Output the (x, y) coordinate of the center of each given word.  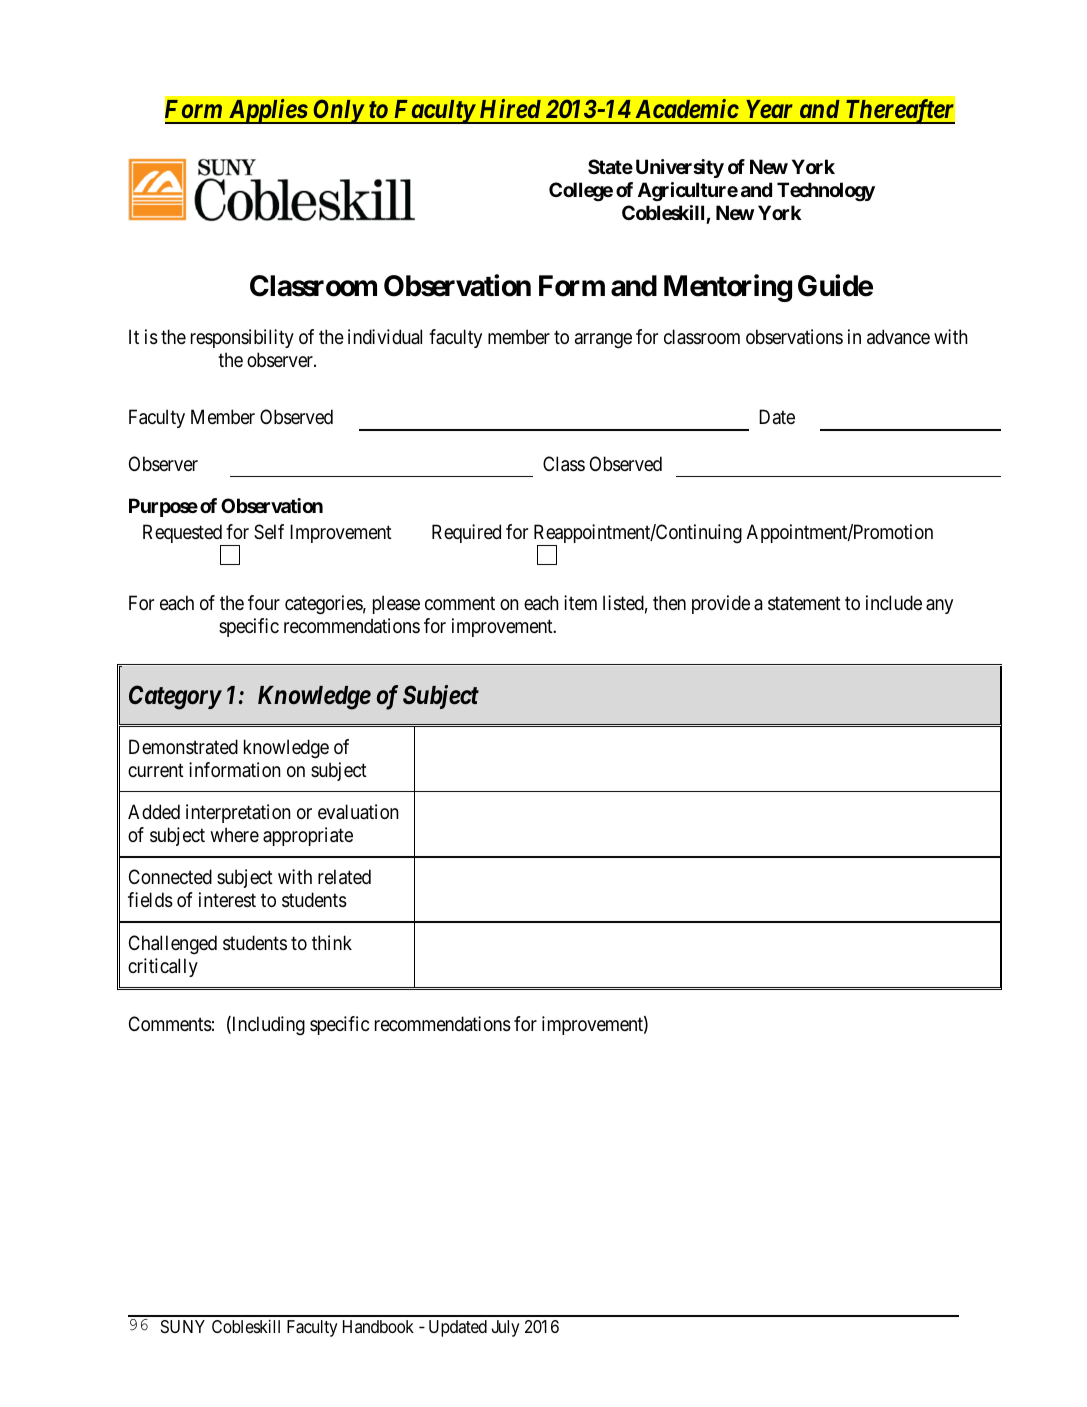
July (505, 1328)
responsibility (242, 338)
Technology (826, 191)
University (680, 168)
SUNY (183, 1326)
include (894, 602)
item (580, 602)
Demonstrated (183, 746)
